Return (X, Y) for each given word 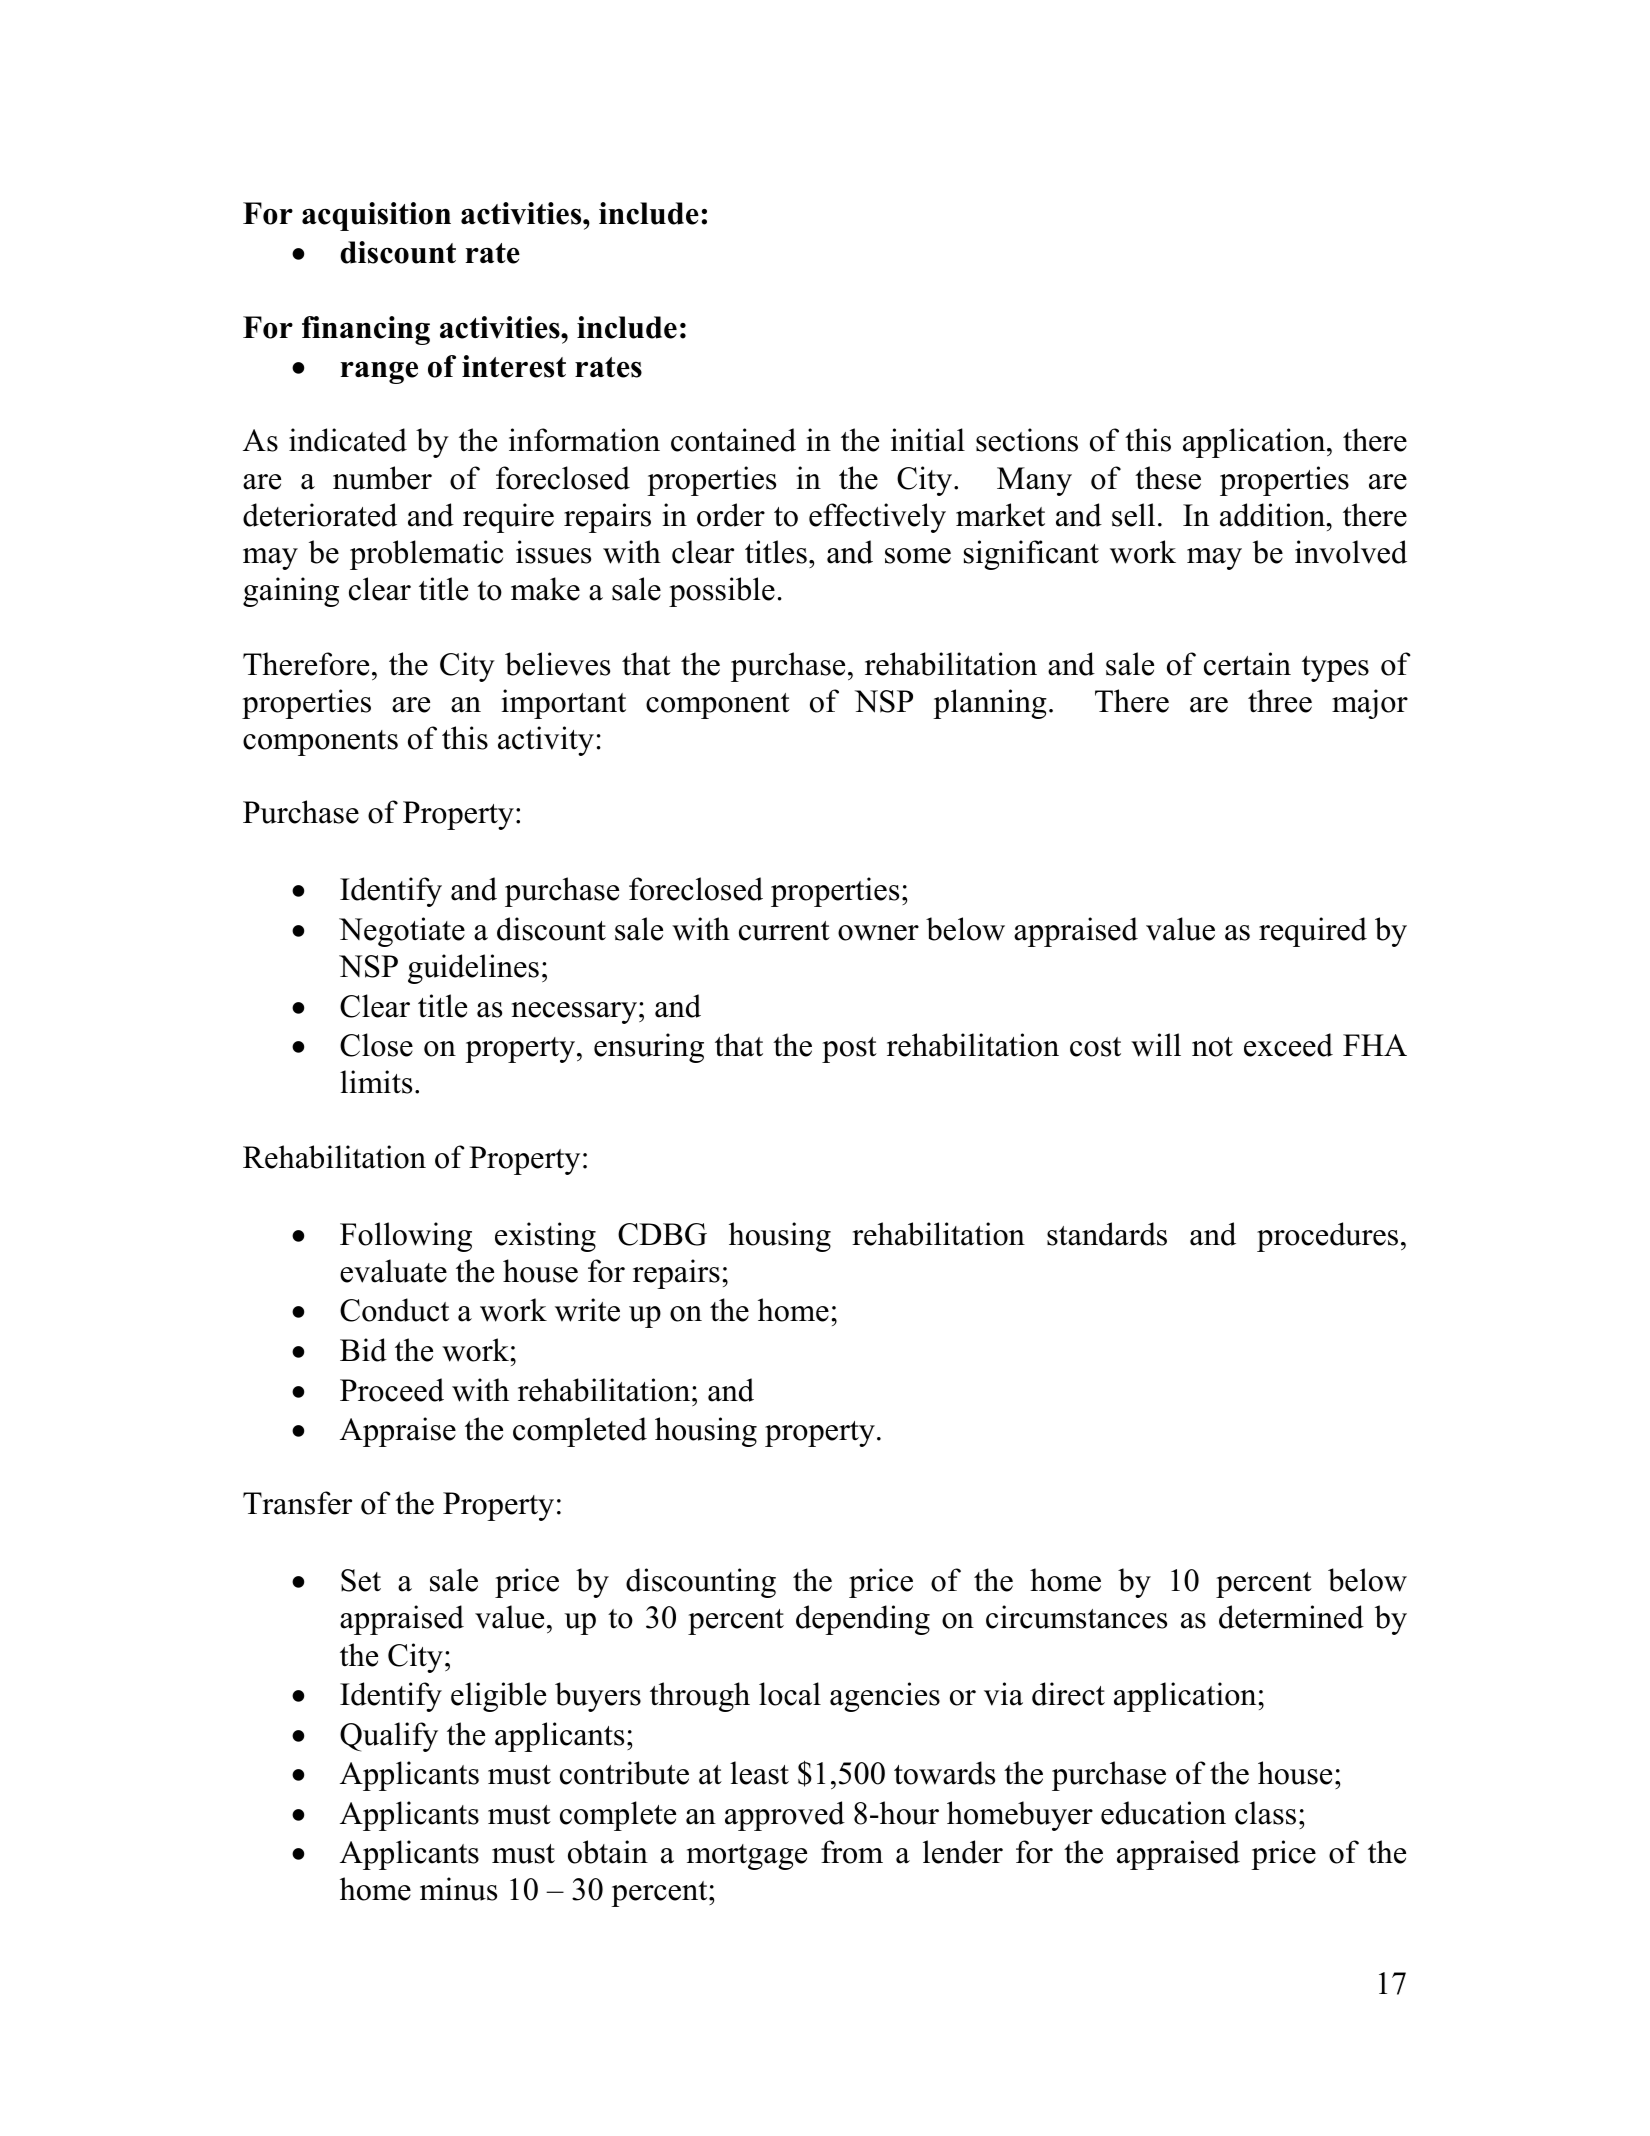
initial (928, 440)
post (849, 1050)
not (1212, 1047)
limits (376, 1082)
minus (458, 1889)
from (852, 1852)
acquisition (376, 216)
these (1168, 478)
